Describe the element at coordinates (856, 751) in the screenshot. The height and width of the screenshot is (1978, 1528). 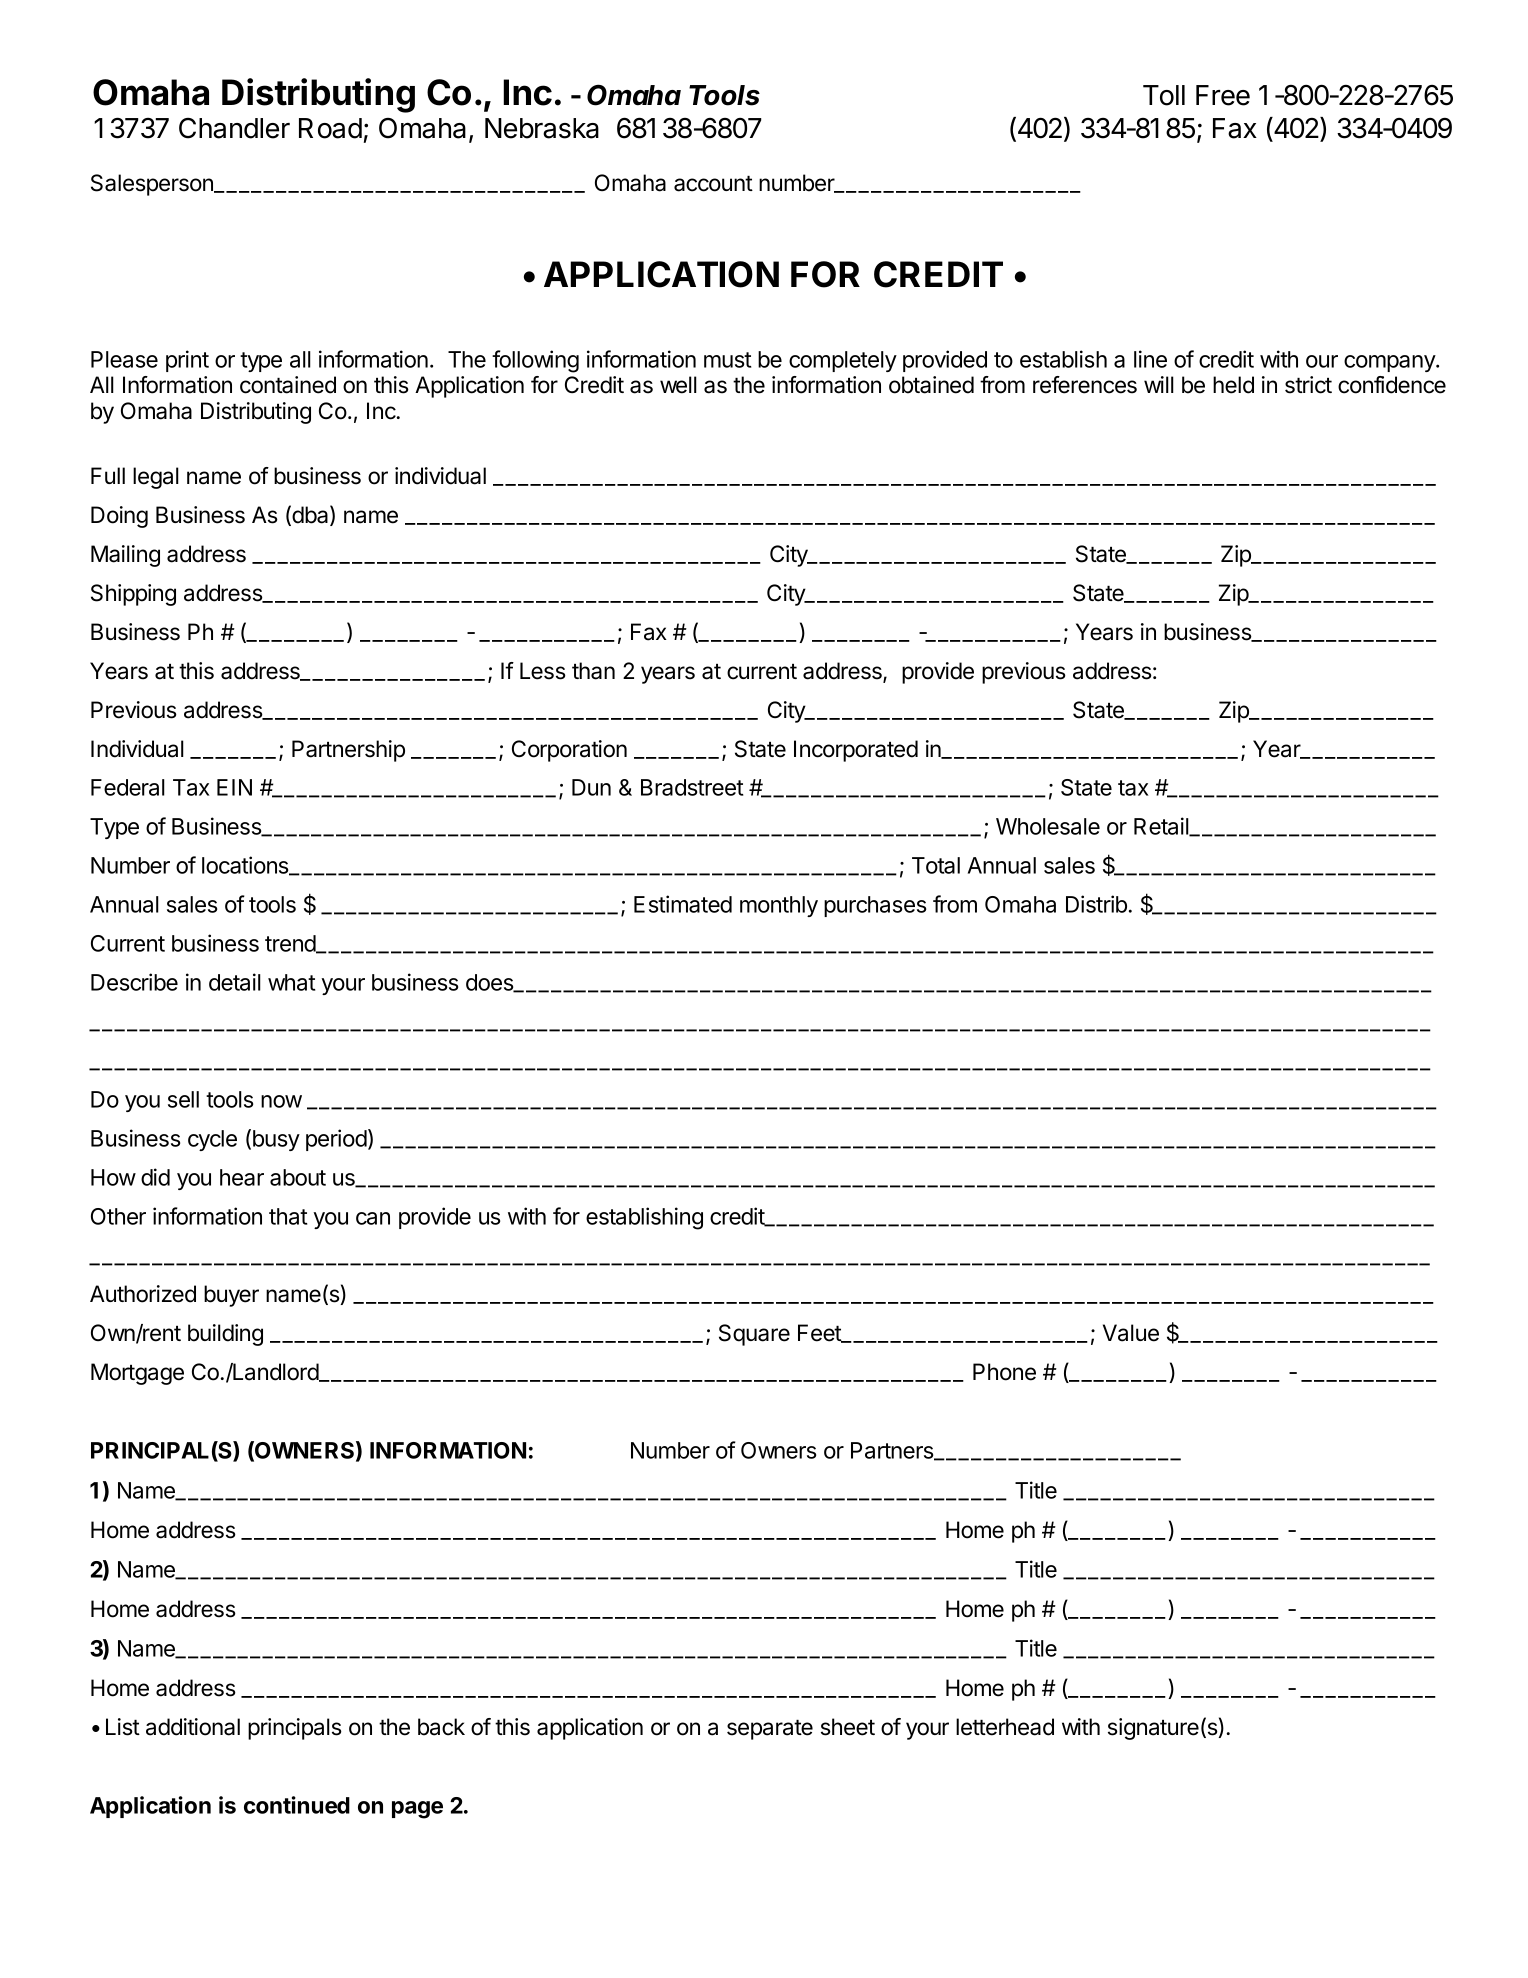
I see `Incorporated` at that location.
